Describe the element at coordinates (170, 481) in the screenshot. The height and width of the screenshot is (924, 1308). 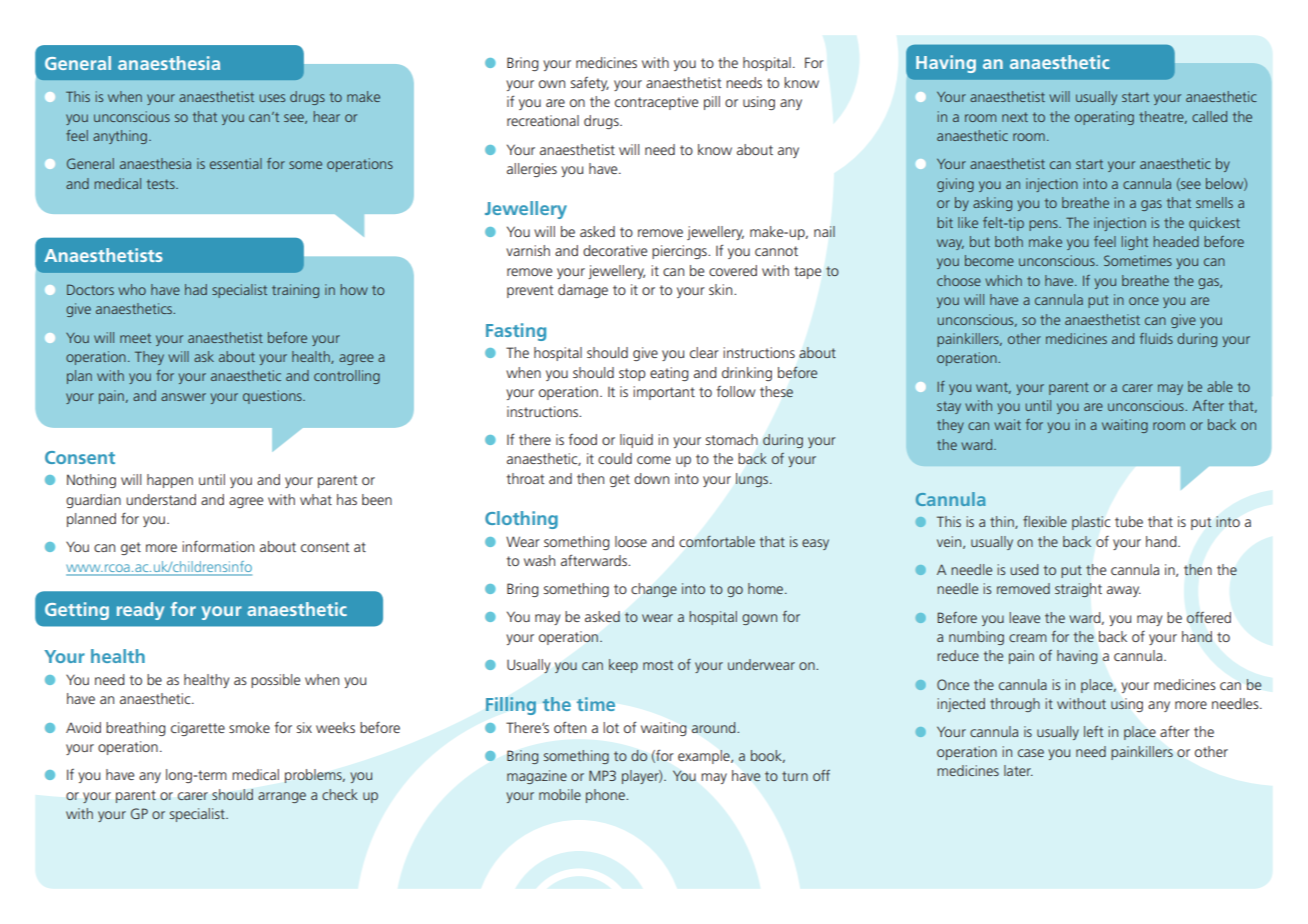
I see `happen` at that location.
